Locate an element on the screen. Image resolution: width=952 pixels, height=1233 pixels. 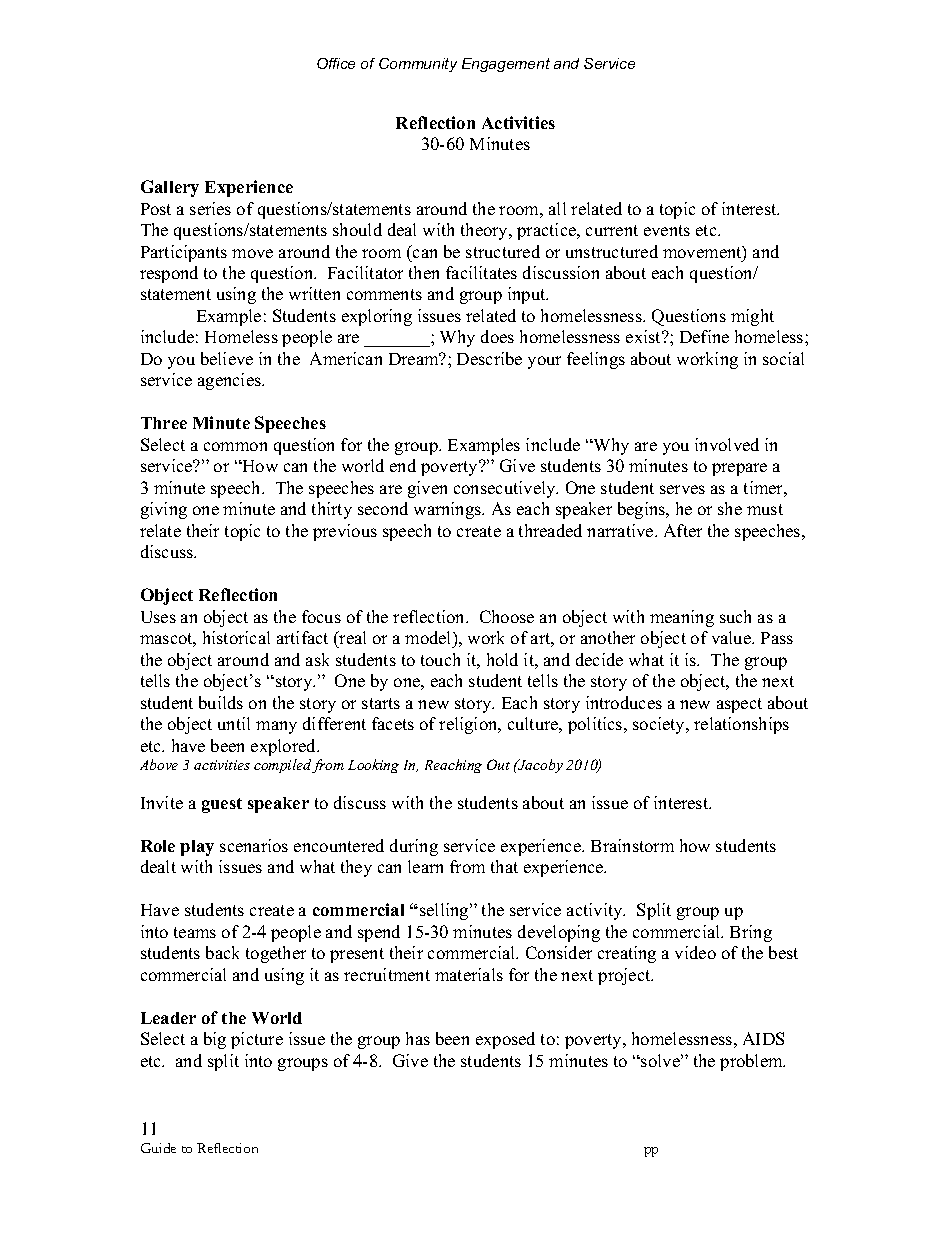
Engagement is located at coordinates (506, 65).
